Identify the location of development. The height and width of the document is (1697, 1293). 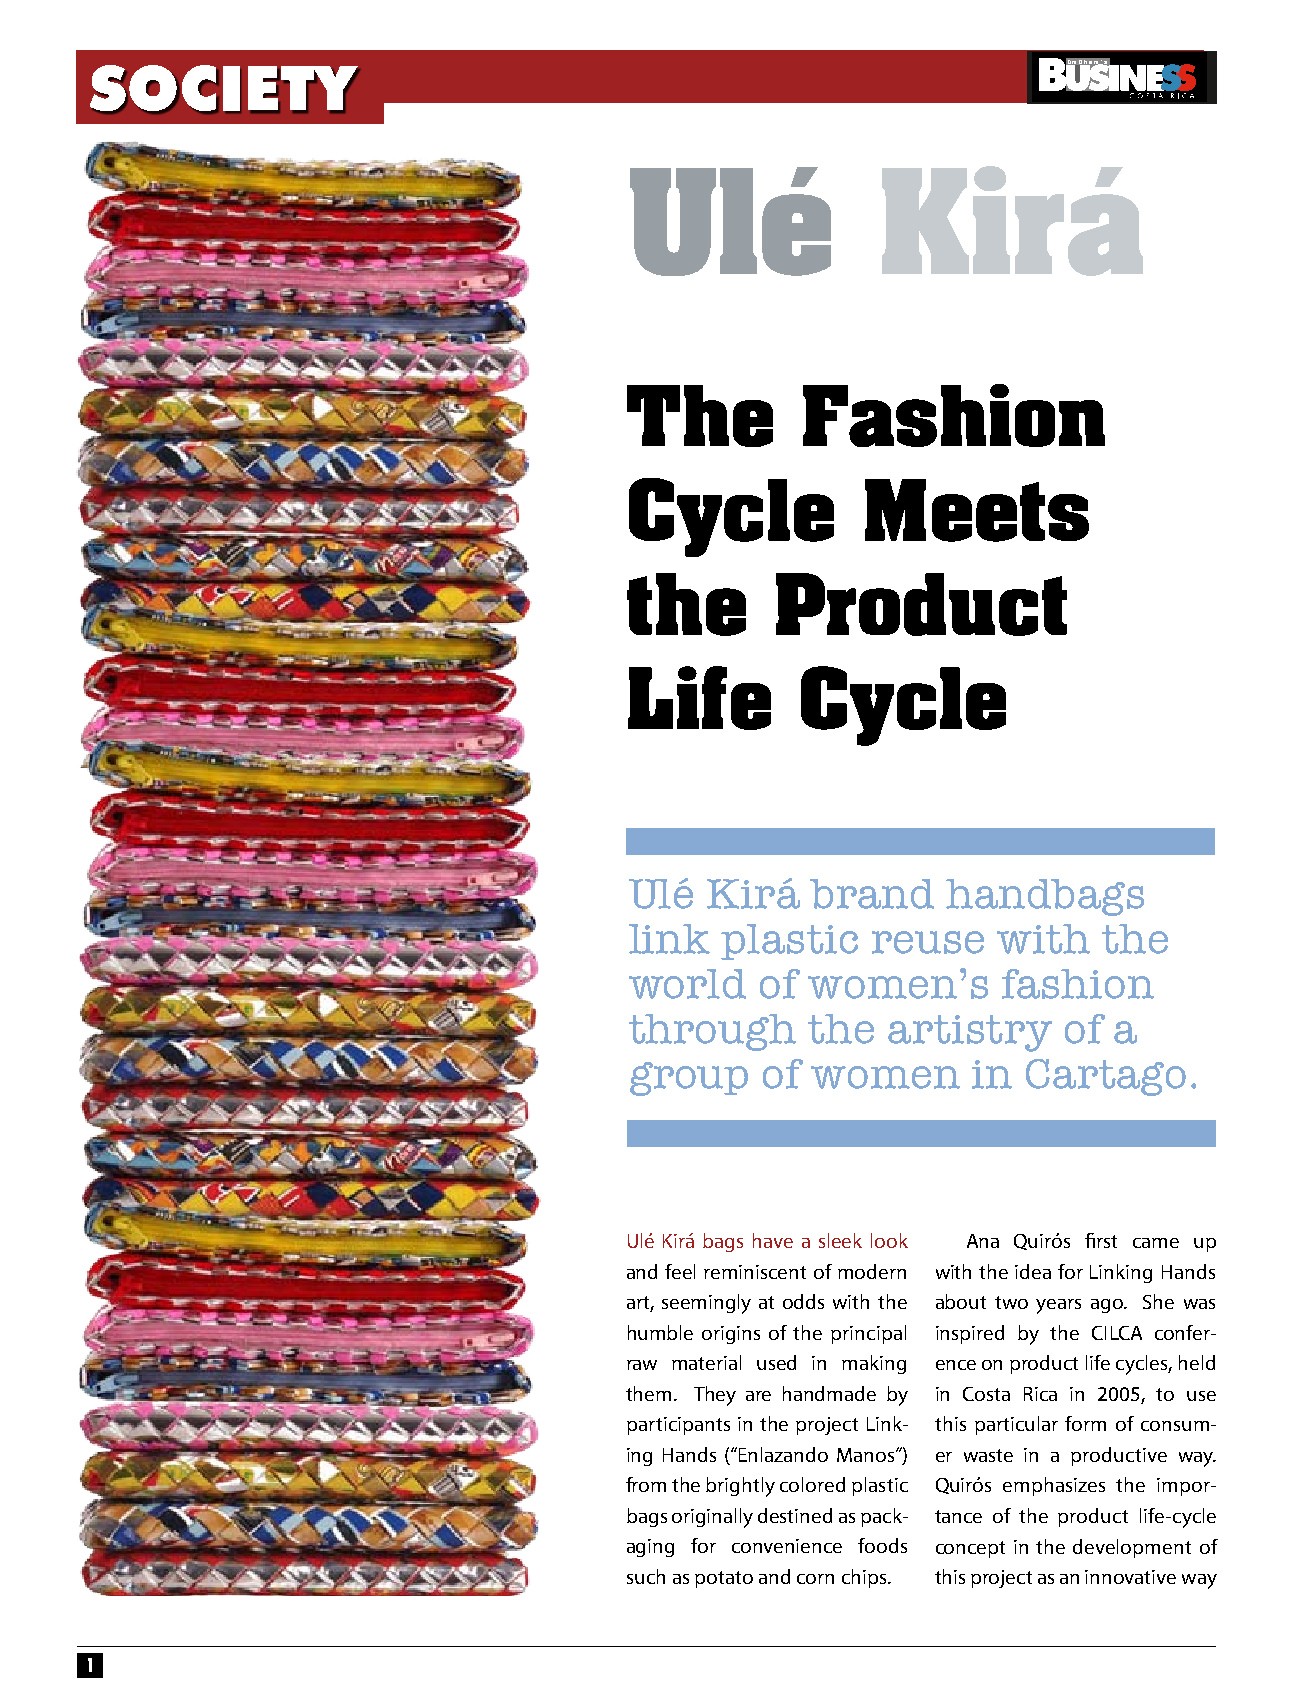
(1132, 1548).
